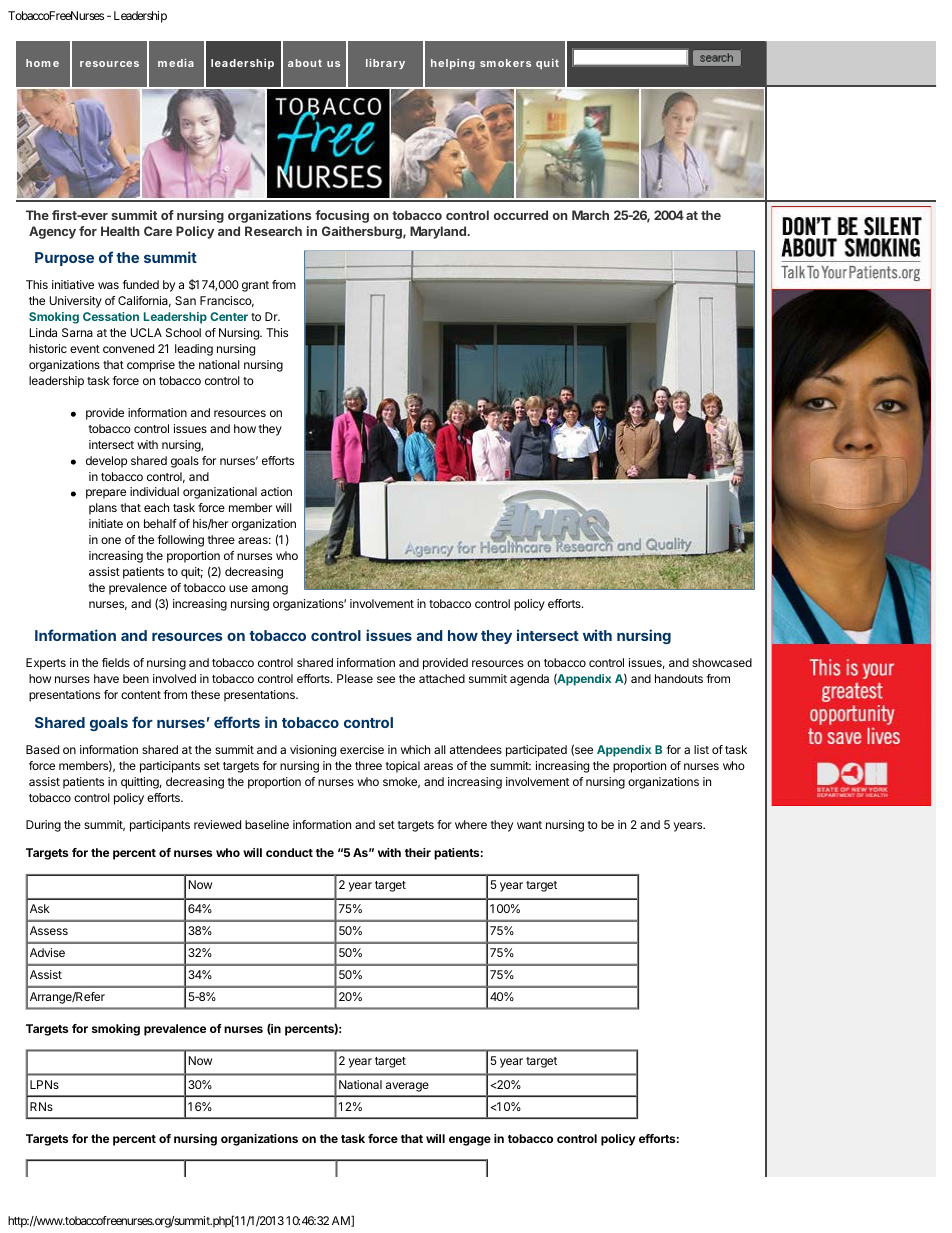  Describe the element at coordinates (590, 215) in the screenshot. I see `March` at that location.
